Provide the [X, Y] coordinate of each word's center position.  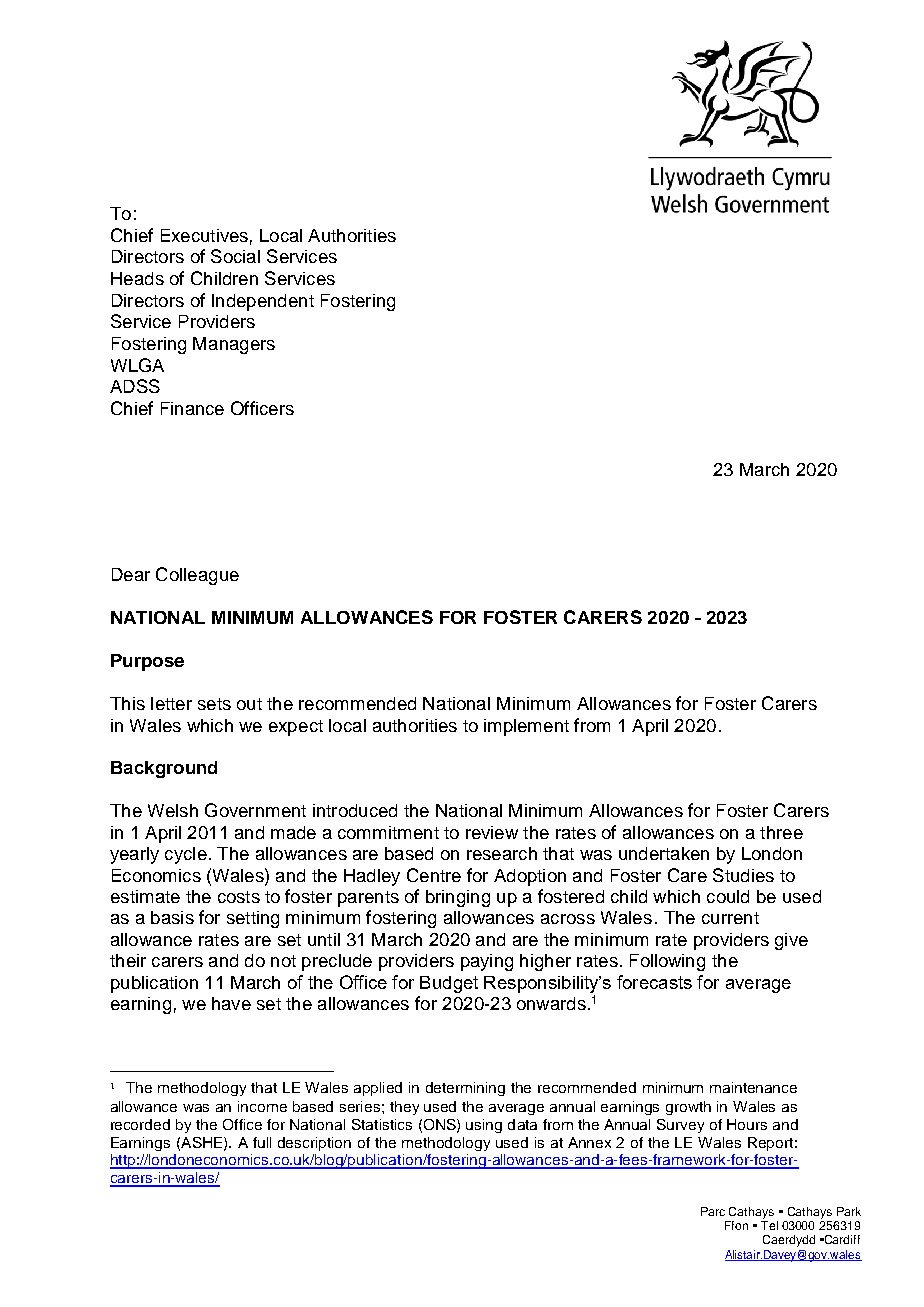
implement [526, 727]
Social [235, 256]
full [262, 1142]
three [781, 832]
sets [214, 704]
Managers [234, 345]
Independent [263, 302]
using [484, 1126]
